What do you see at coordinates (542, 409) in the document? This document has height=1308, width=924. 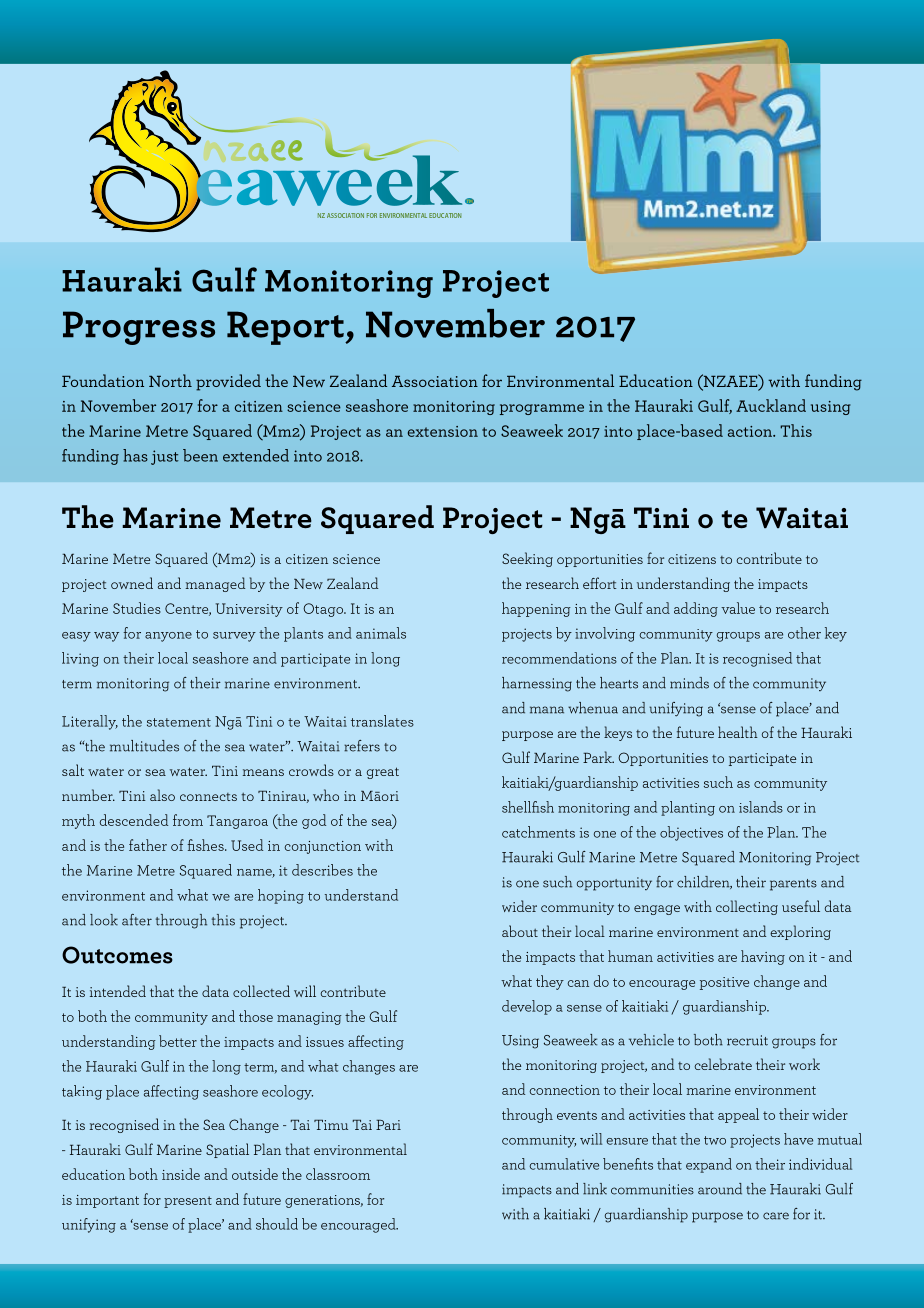 I see `programme` at bounding box center [542, 409].
